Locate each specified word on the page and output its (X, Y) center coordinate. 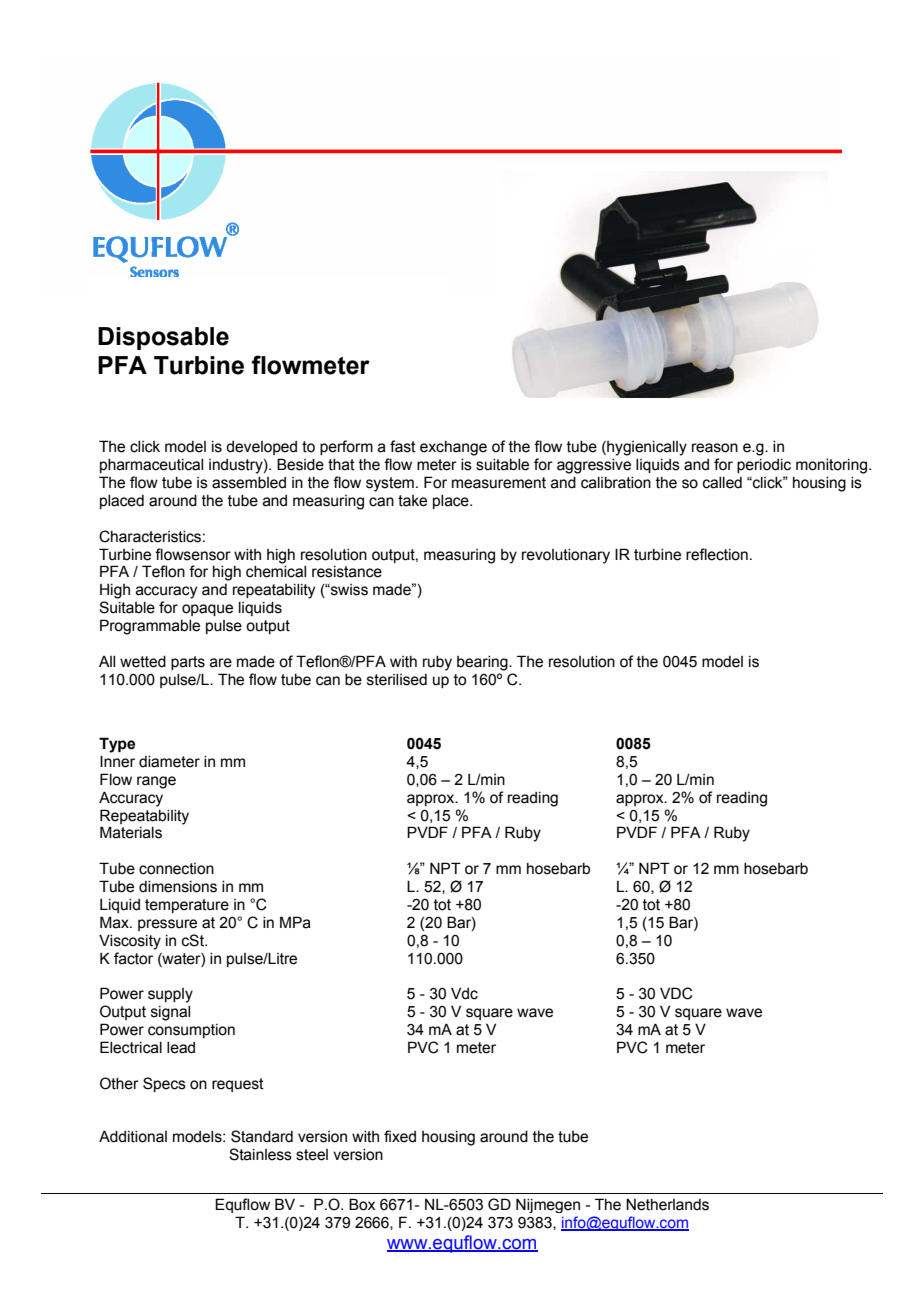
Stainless (260, 1154)
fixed (400, 1136)
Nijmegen (548, 1205)
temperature (187, 906)
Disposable (163, 338)
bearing (483, 663)
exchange (453, 448)
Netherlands (667, 1204)
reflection (717, 554)
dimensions (178, 887)
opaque (207, 610)
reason (715, 448)
